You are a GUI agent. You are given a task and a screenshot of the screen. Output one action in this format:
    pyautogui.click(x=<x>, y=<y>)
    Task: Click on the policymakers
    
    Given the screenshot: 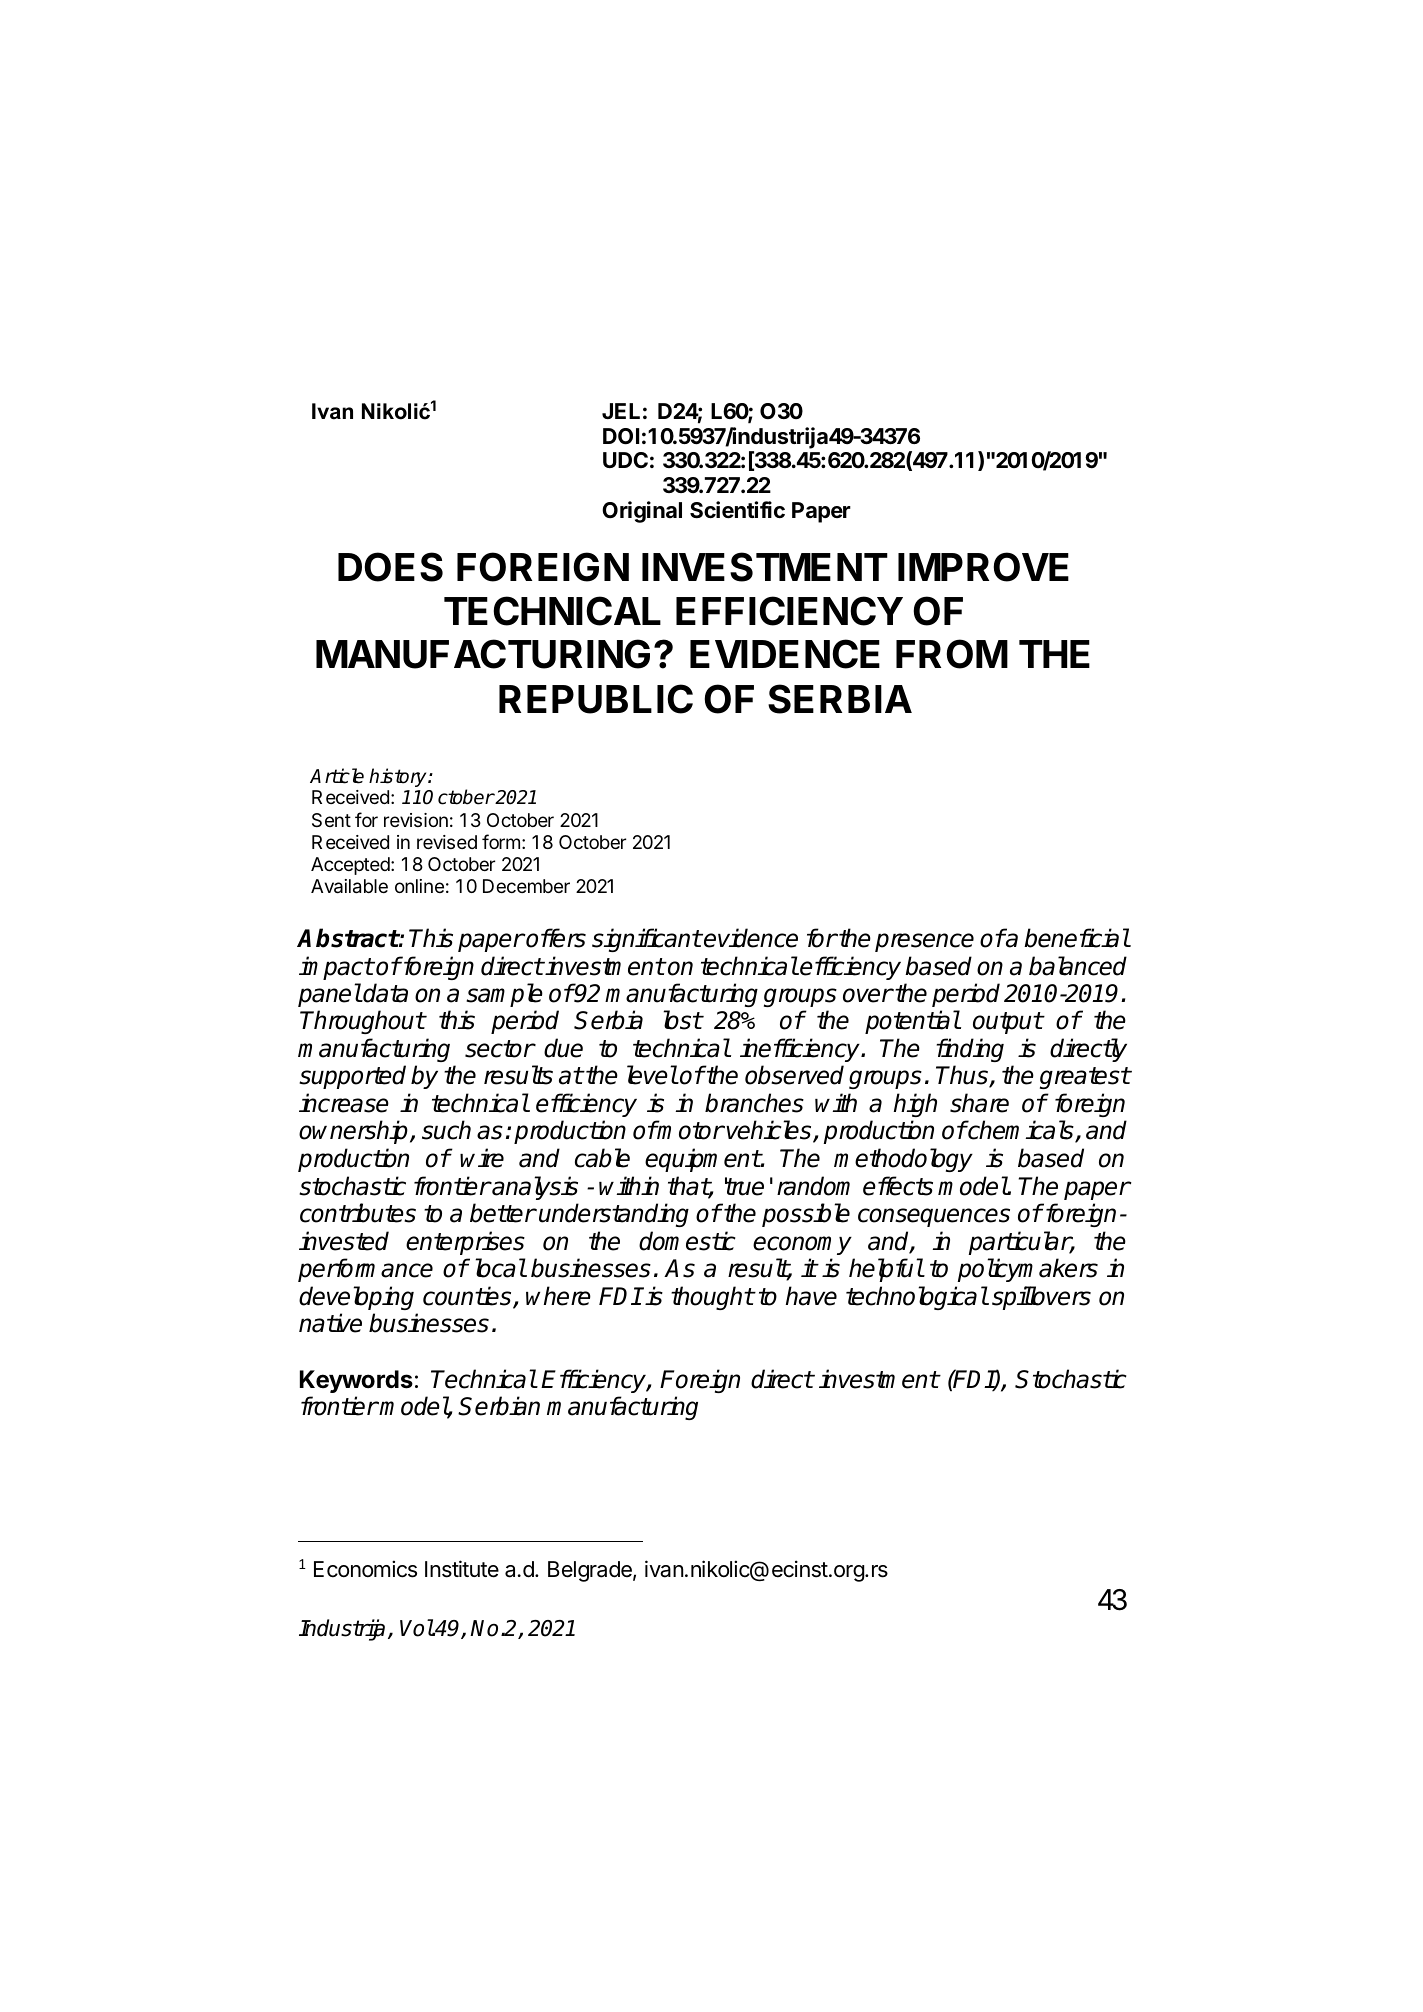 What is the action you would take?
    pyautogui.click(x=1028, y=1270)
